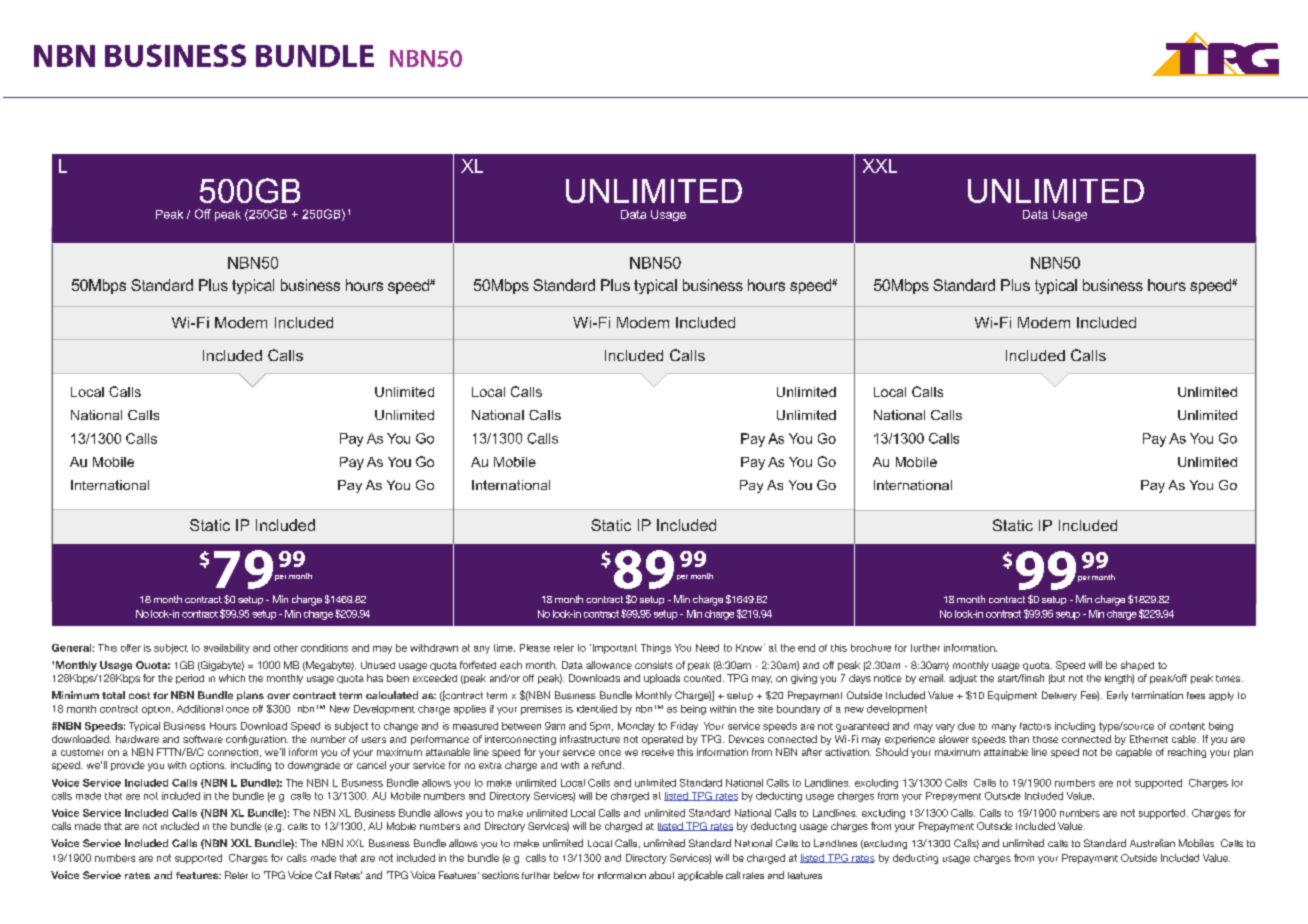 The width and height of the image is (1308, 924). I want to click on availability, so click(227, 649).
